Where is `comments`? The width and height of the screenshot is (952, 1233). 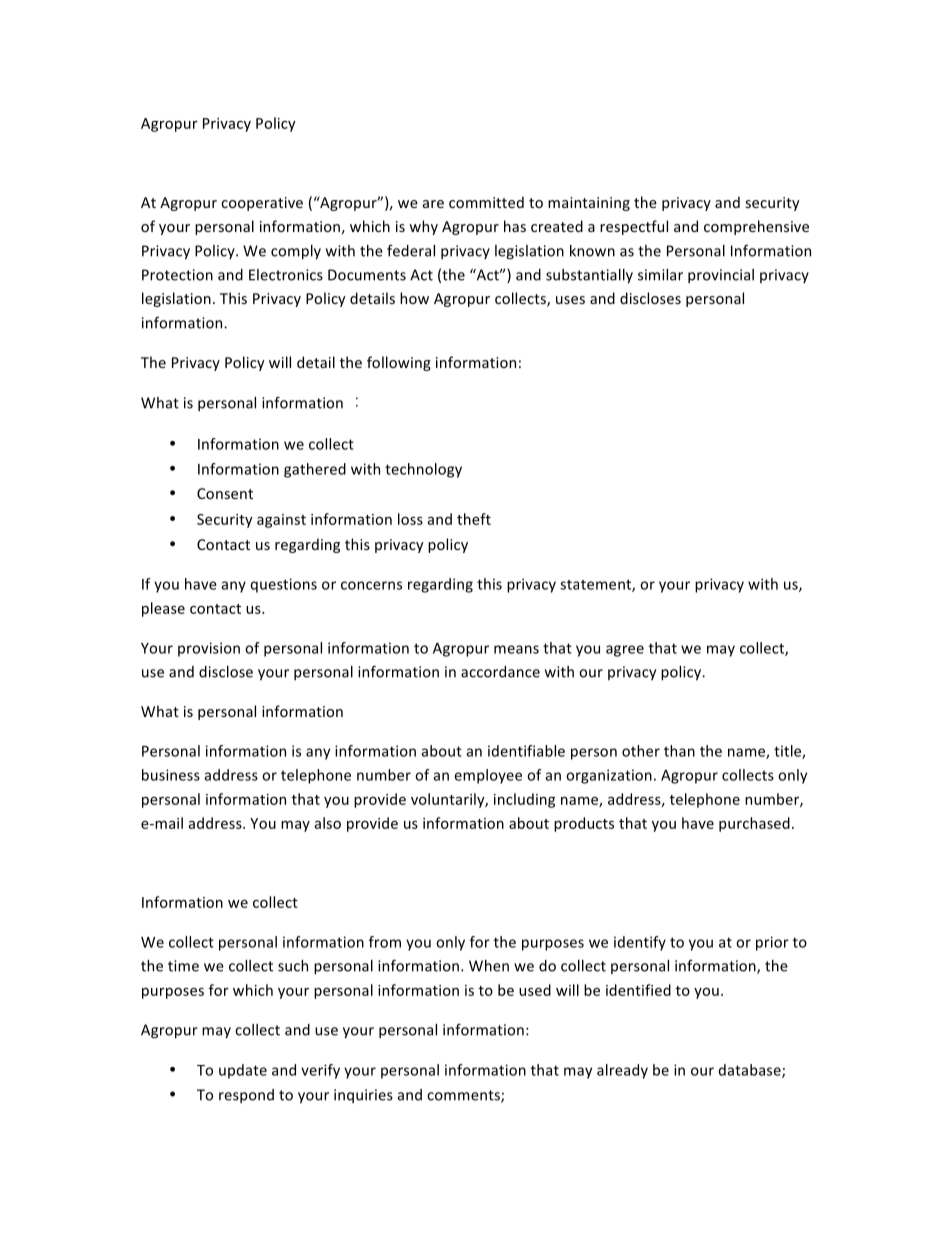
comments is located at coordinates (464, 1096).
